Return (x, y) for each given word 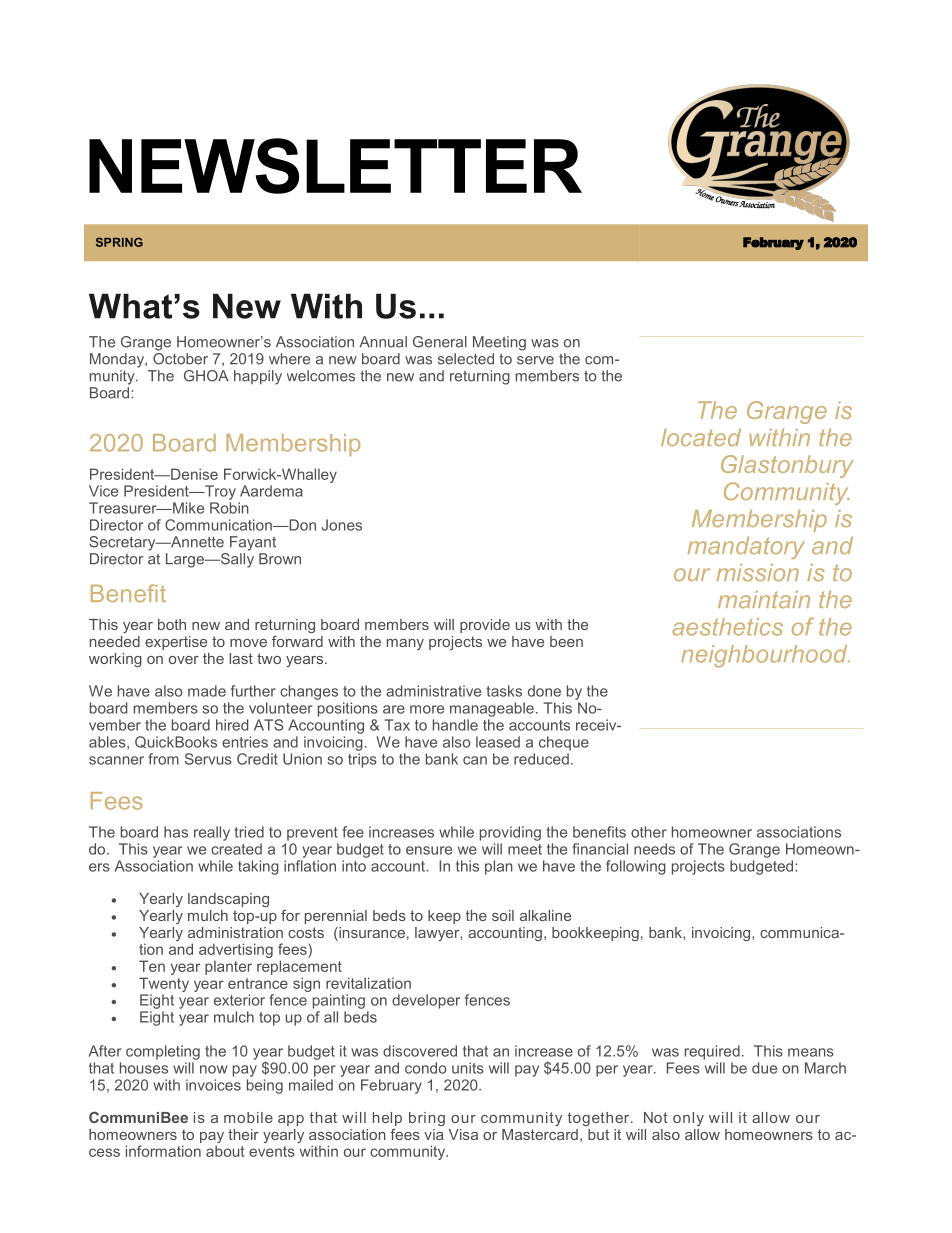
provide (485, 626)
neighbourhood (765, 656)
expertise (176, 643)
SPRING (119, 242)
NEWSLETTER (335, 166)
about (225, 1151)
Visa (463, 1134)
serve (535, 360)
